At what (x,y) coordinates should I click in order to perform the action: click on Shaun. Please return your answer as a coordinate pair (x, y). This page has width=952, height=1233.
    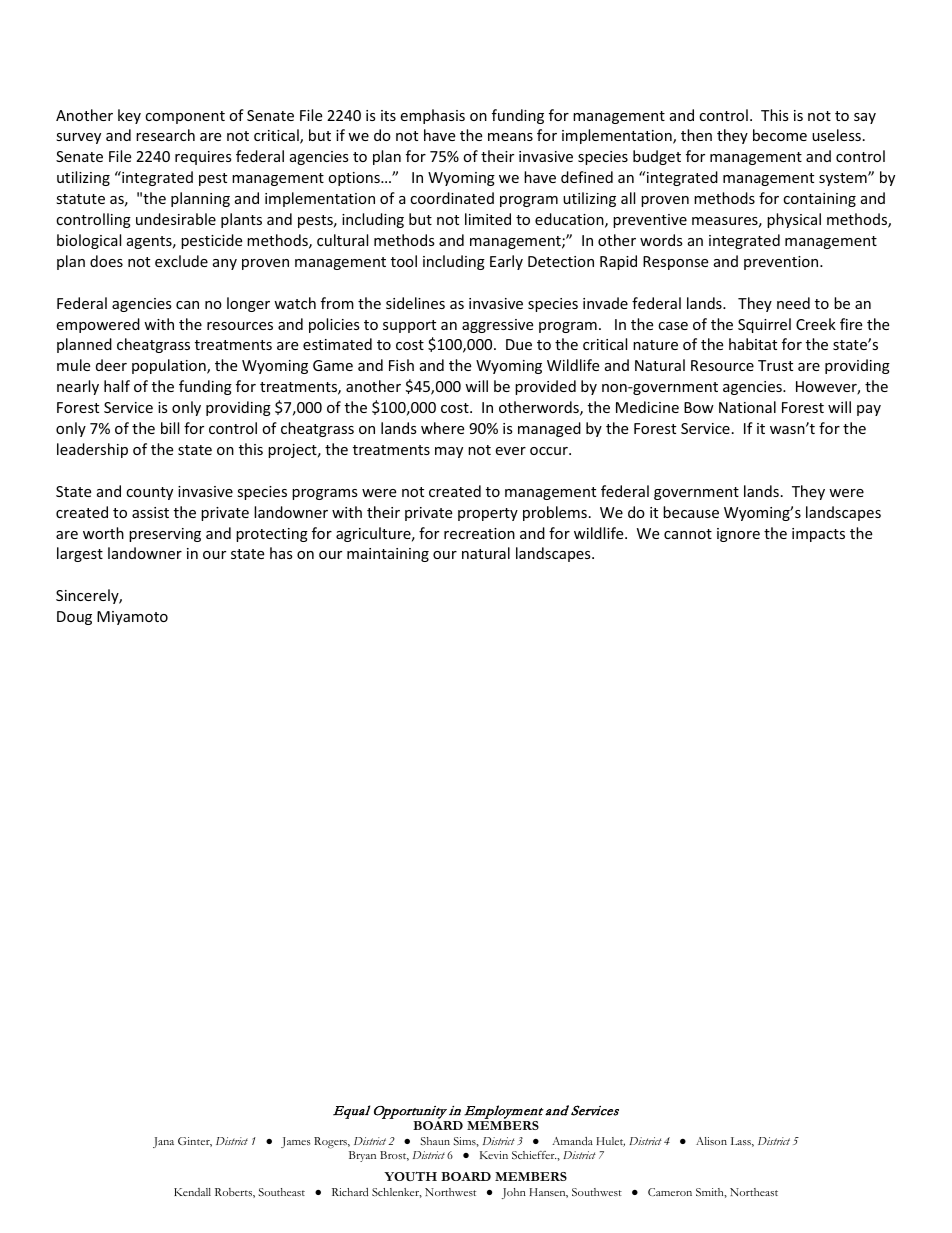
    Looking at the image, I should click on (435, 1141).
